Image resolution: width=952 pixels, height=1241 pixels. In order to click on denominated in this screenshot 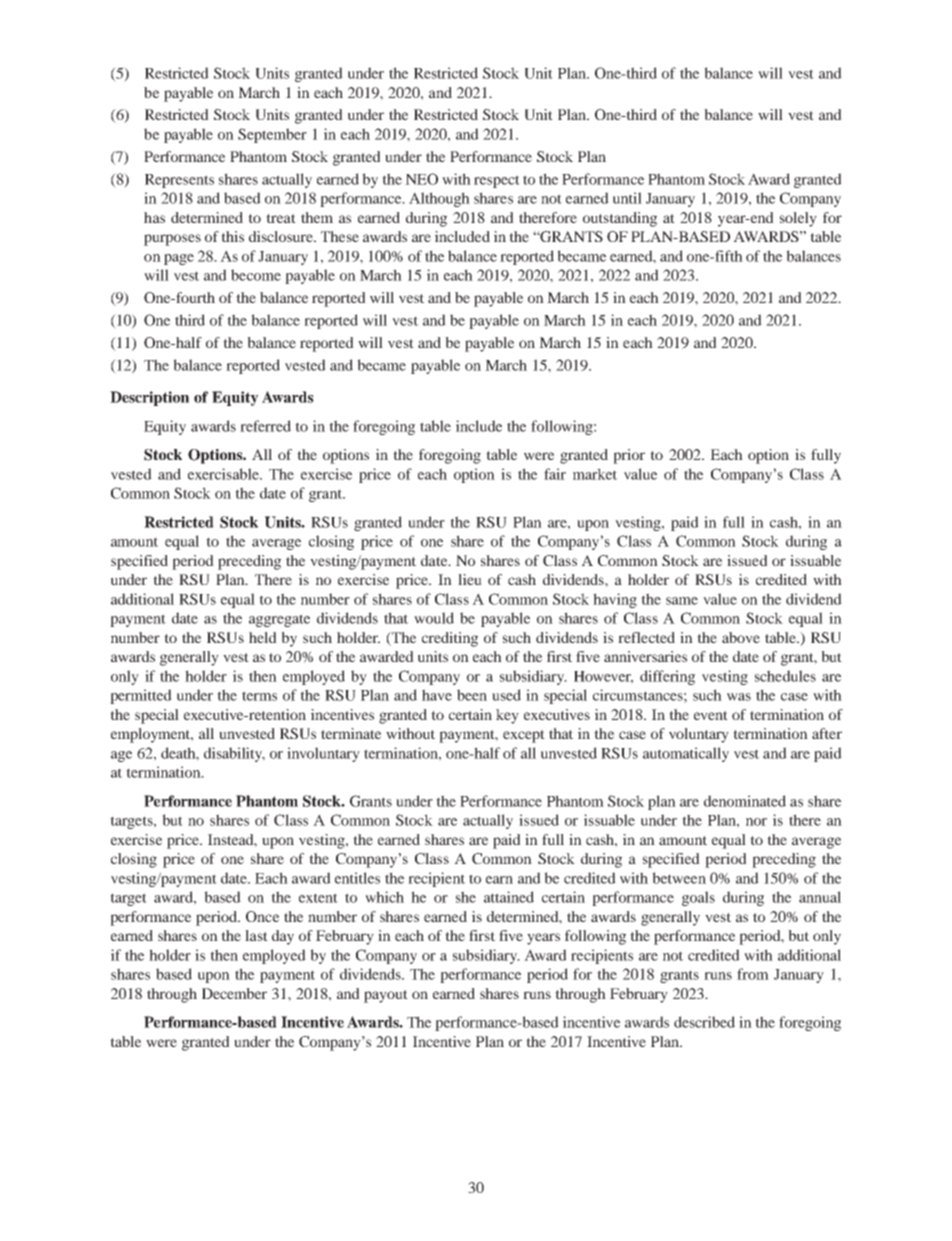, I will do `click(745, 801)`.
